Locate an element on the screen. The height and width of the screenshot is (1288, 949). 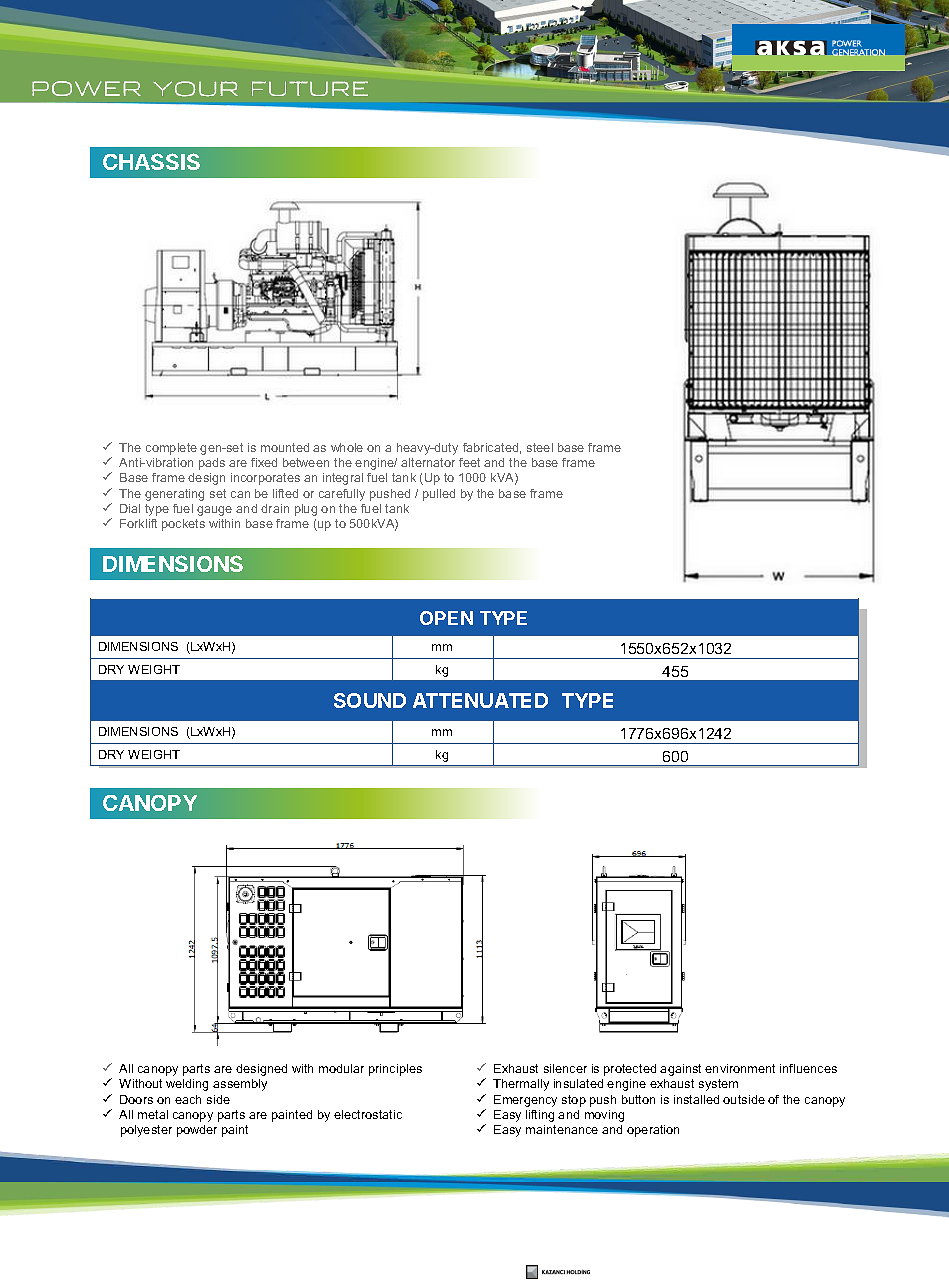
principles is located at coordinates (395, 1070).
